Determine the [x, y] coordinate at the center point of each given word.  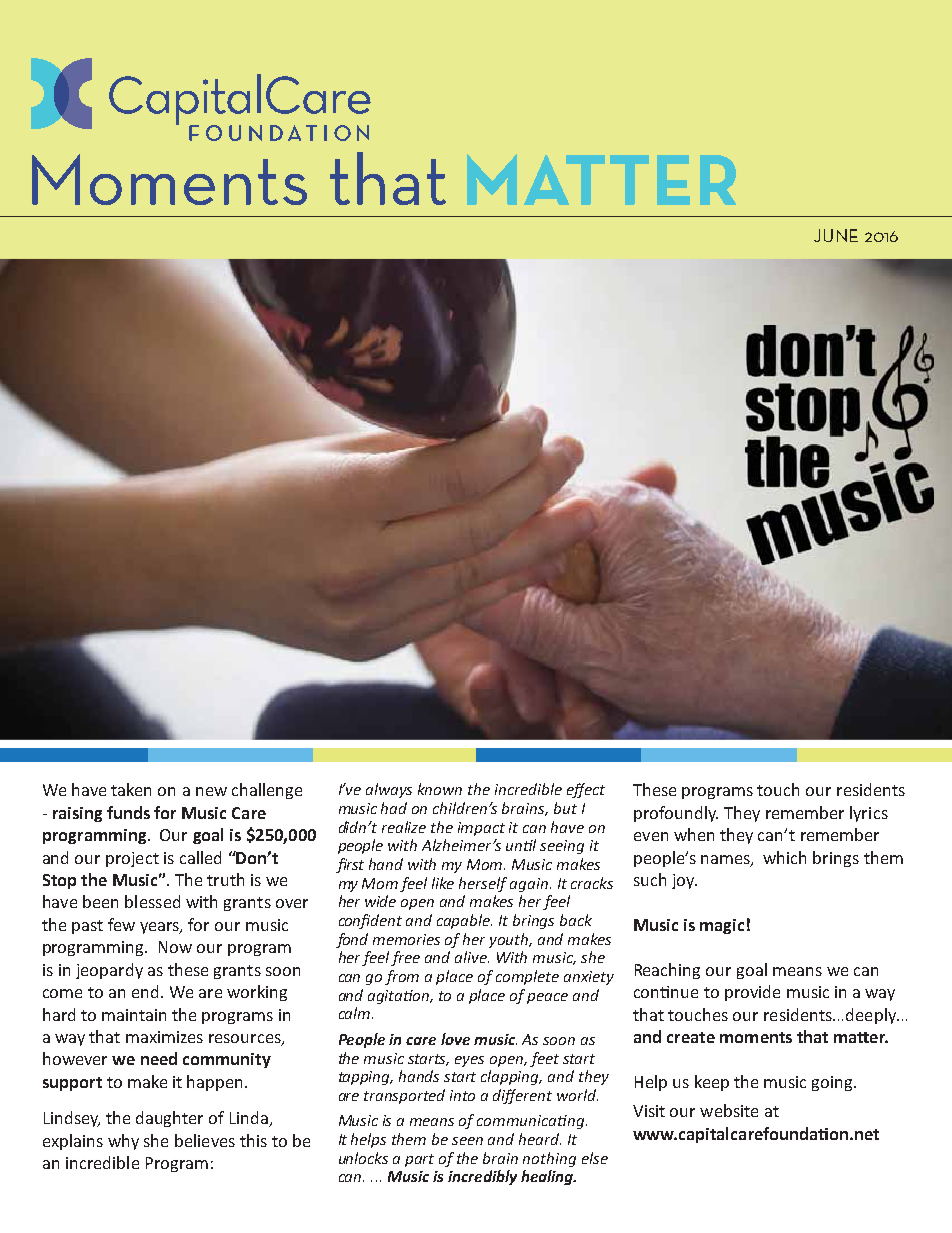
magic [722, 926]
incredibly [482, 1177]
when [694, 834]
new [211, 791]
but [565, 808]
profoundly [676, 814]
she [156, 1140]
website [729, 1110]
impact [481, 829]
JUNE [836, 235]
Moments [169, 179]
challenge [267, 791]
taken [131, 789]
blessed [152, 901]
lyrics [869, 814]
